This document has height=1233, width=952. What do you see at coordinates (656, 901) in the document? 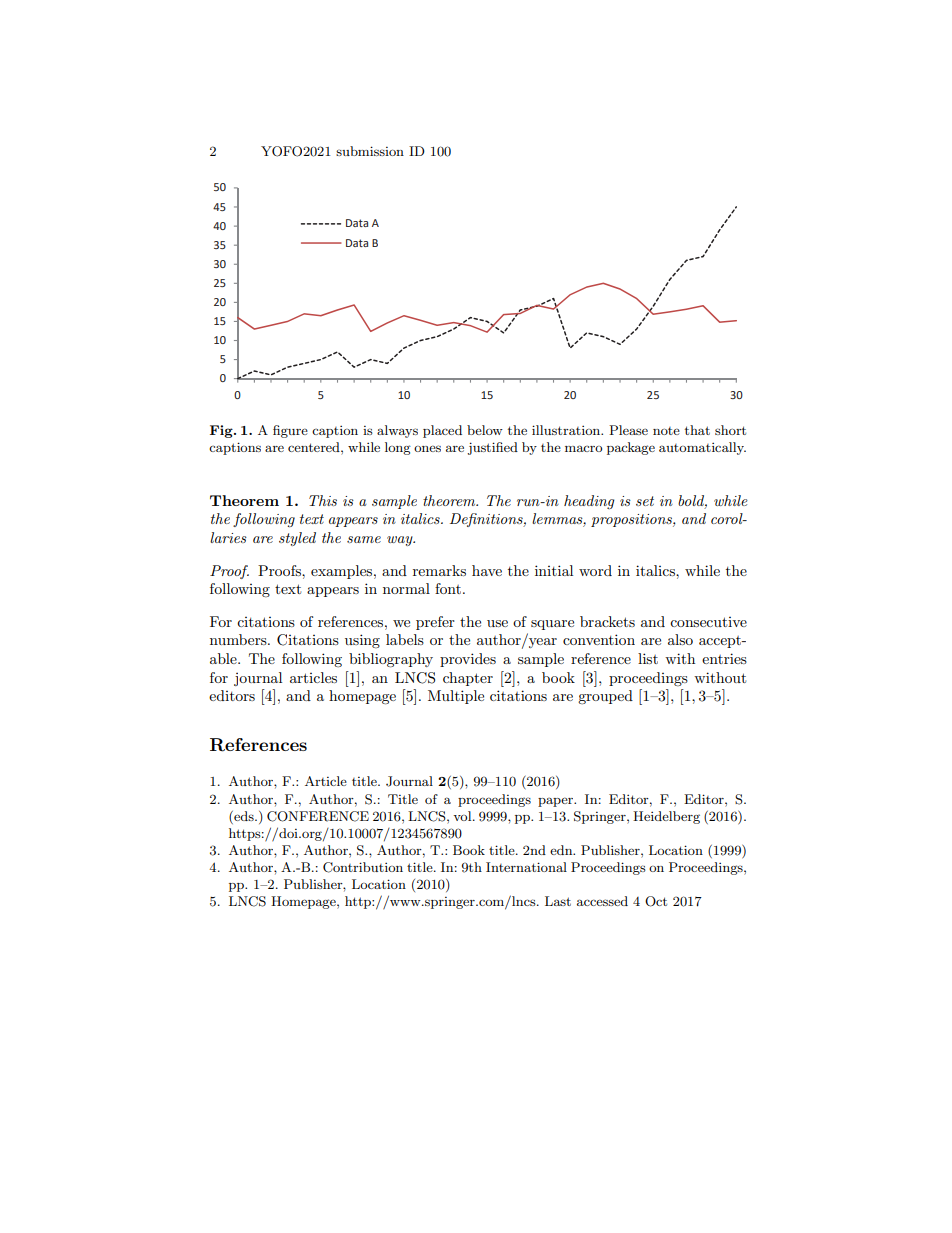
I see `Oct` at bounding box center [656, 901].
